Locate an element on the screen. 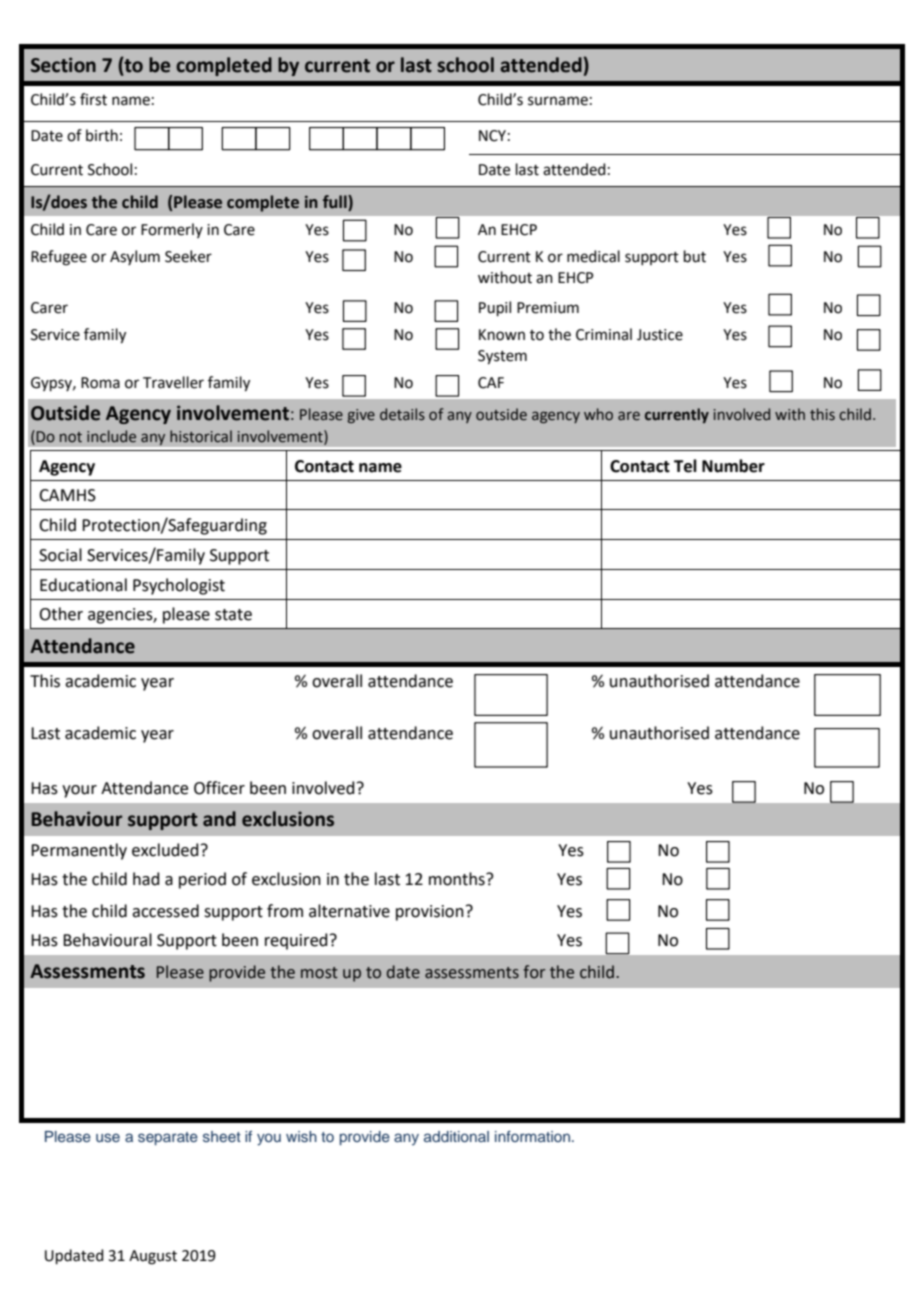 The image size is (924, 1308). details is located at coordinates (402, 414).
